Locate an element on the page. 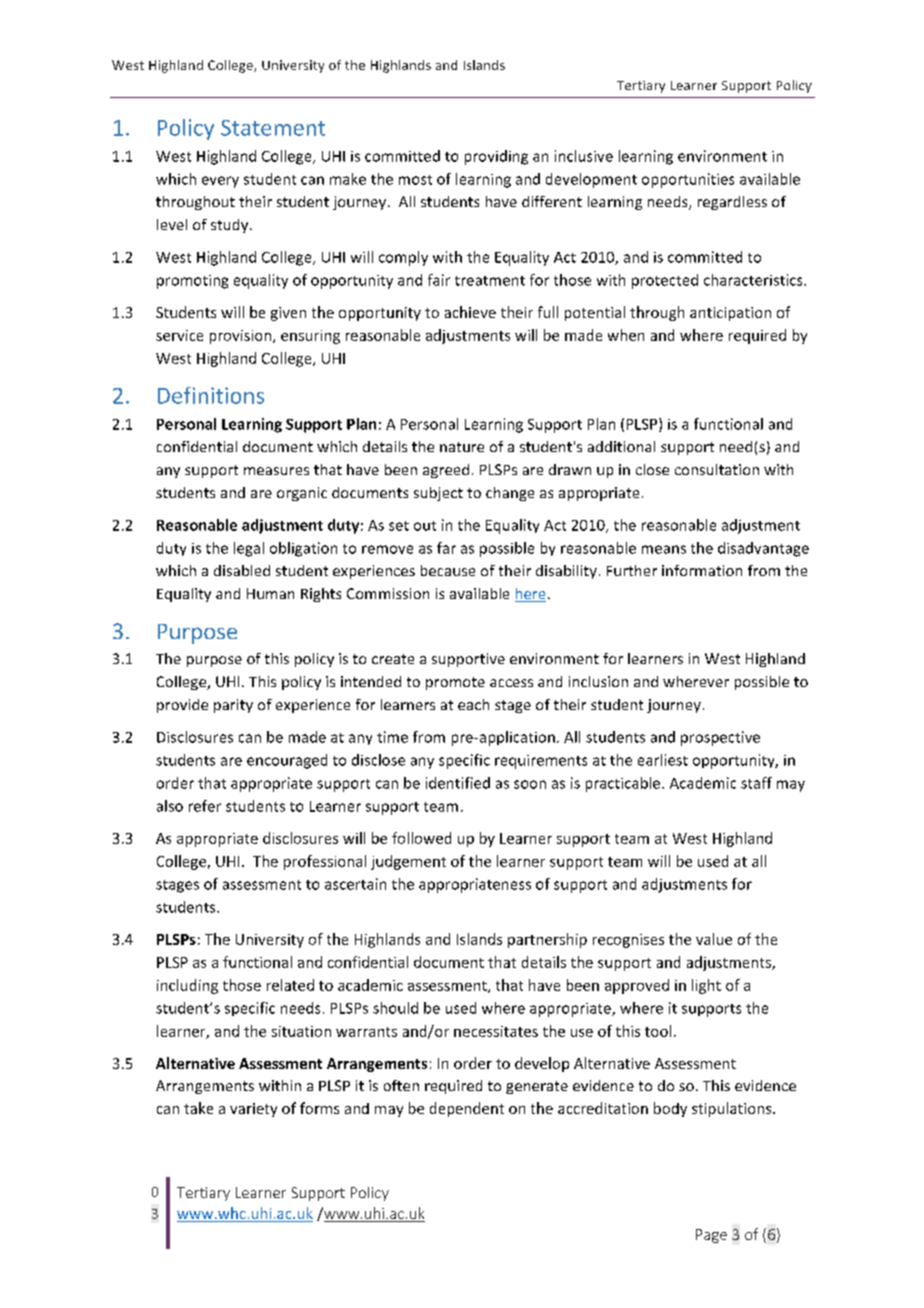 This image has width=924, height=1308. legal is located at coordinates (249, 549).
